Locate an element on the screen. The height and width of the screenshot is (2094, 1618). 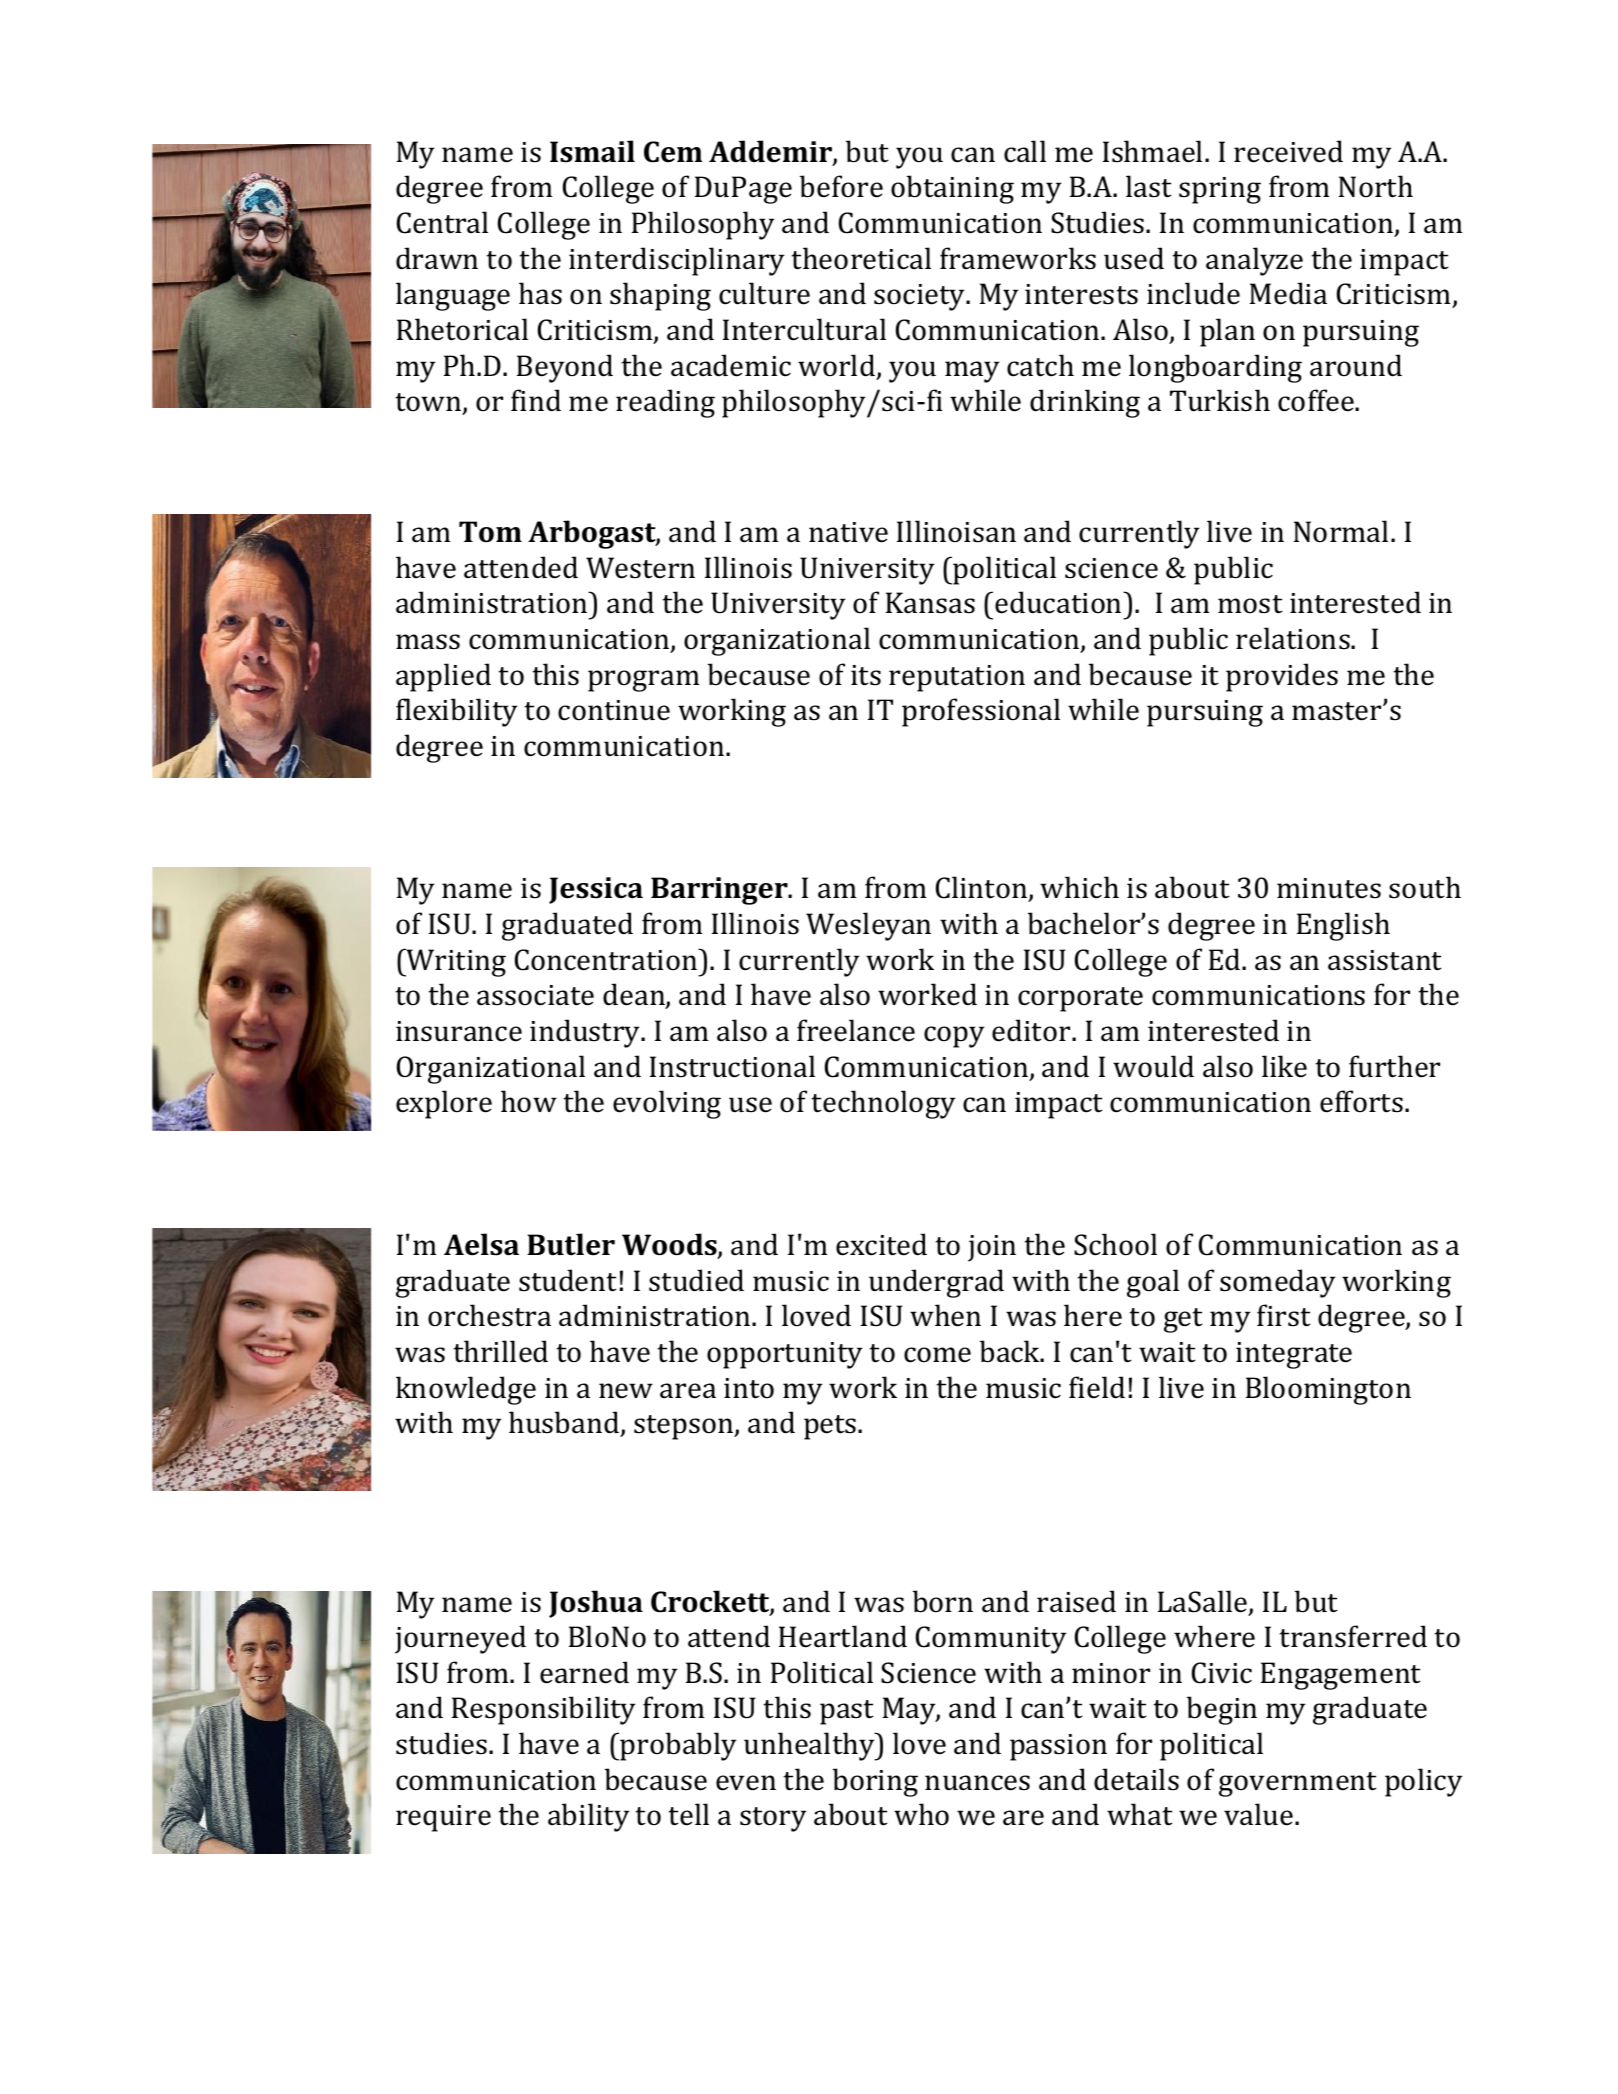
continue is located at coordinates (614, 710).
